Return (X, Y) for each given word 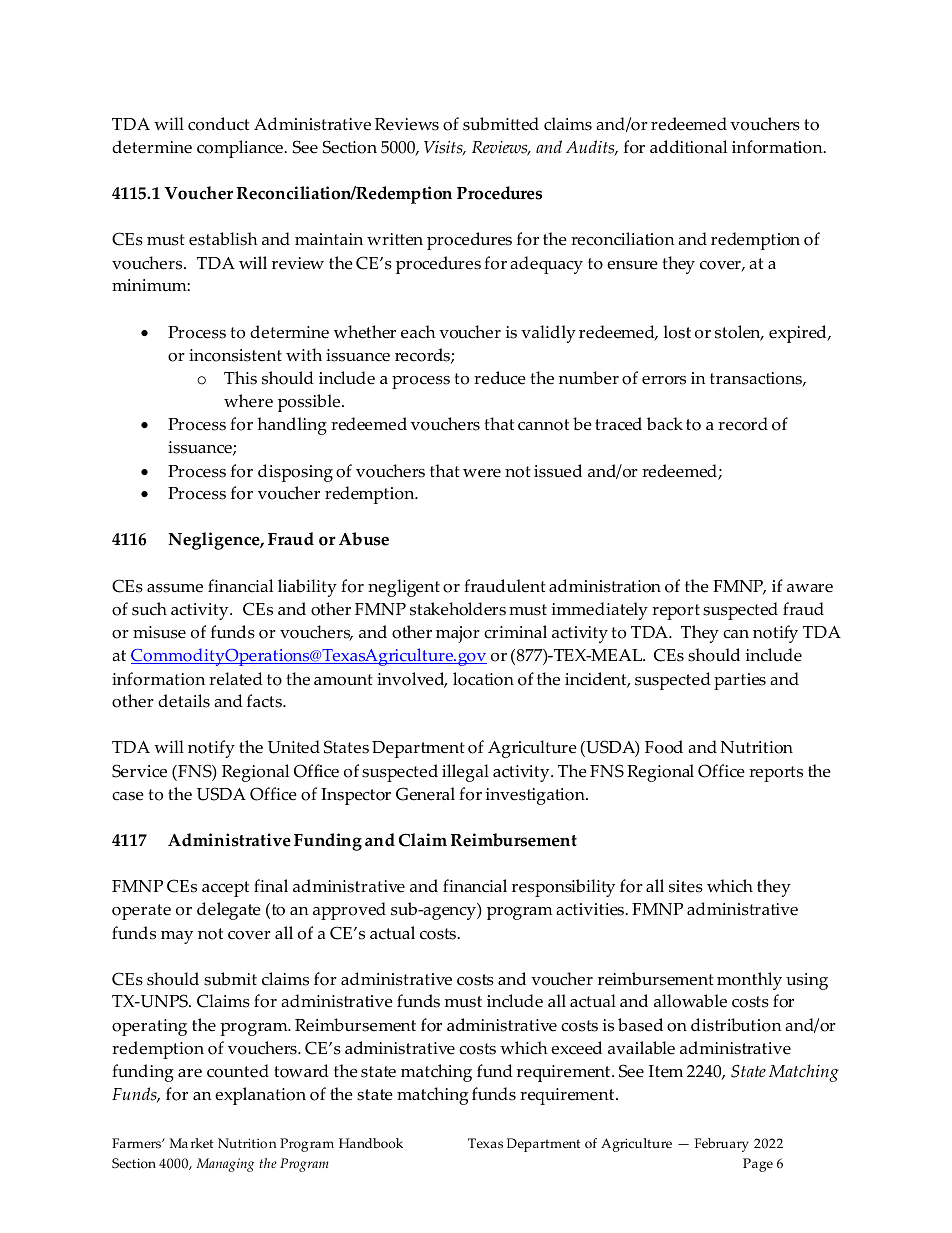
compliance (241, 149)
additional (688, 147)
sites (686, 886)
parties (740, 681)
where (248, 401)
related (236, 679)
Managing (225, 1165)
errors (664, 380)
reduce (500, 378)
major (458, 634)
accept (225, 889)
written (395, 239)
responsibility (563, 888)
